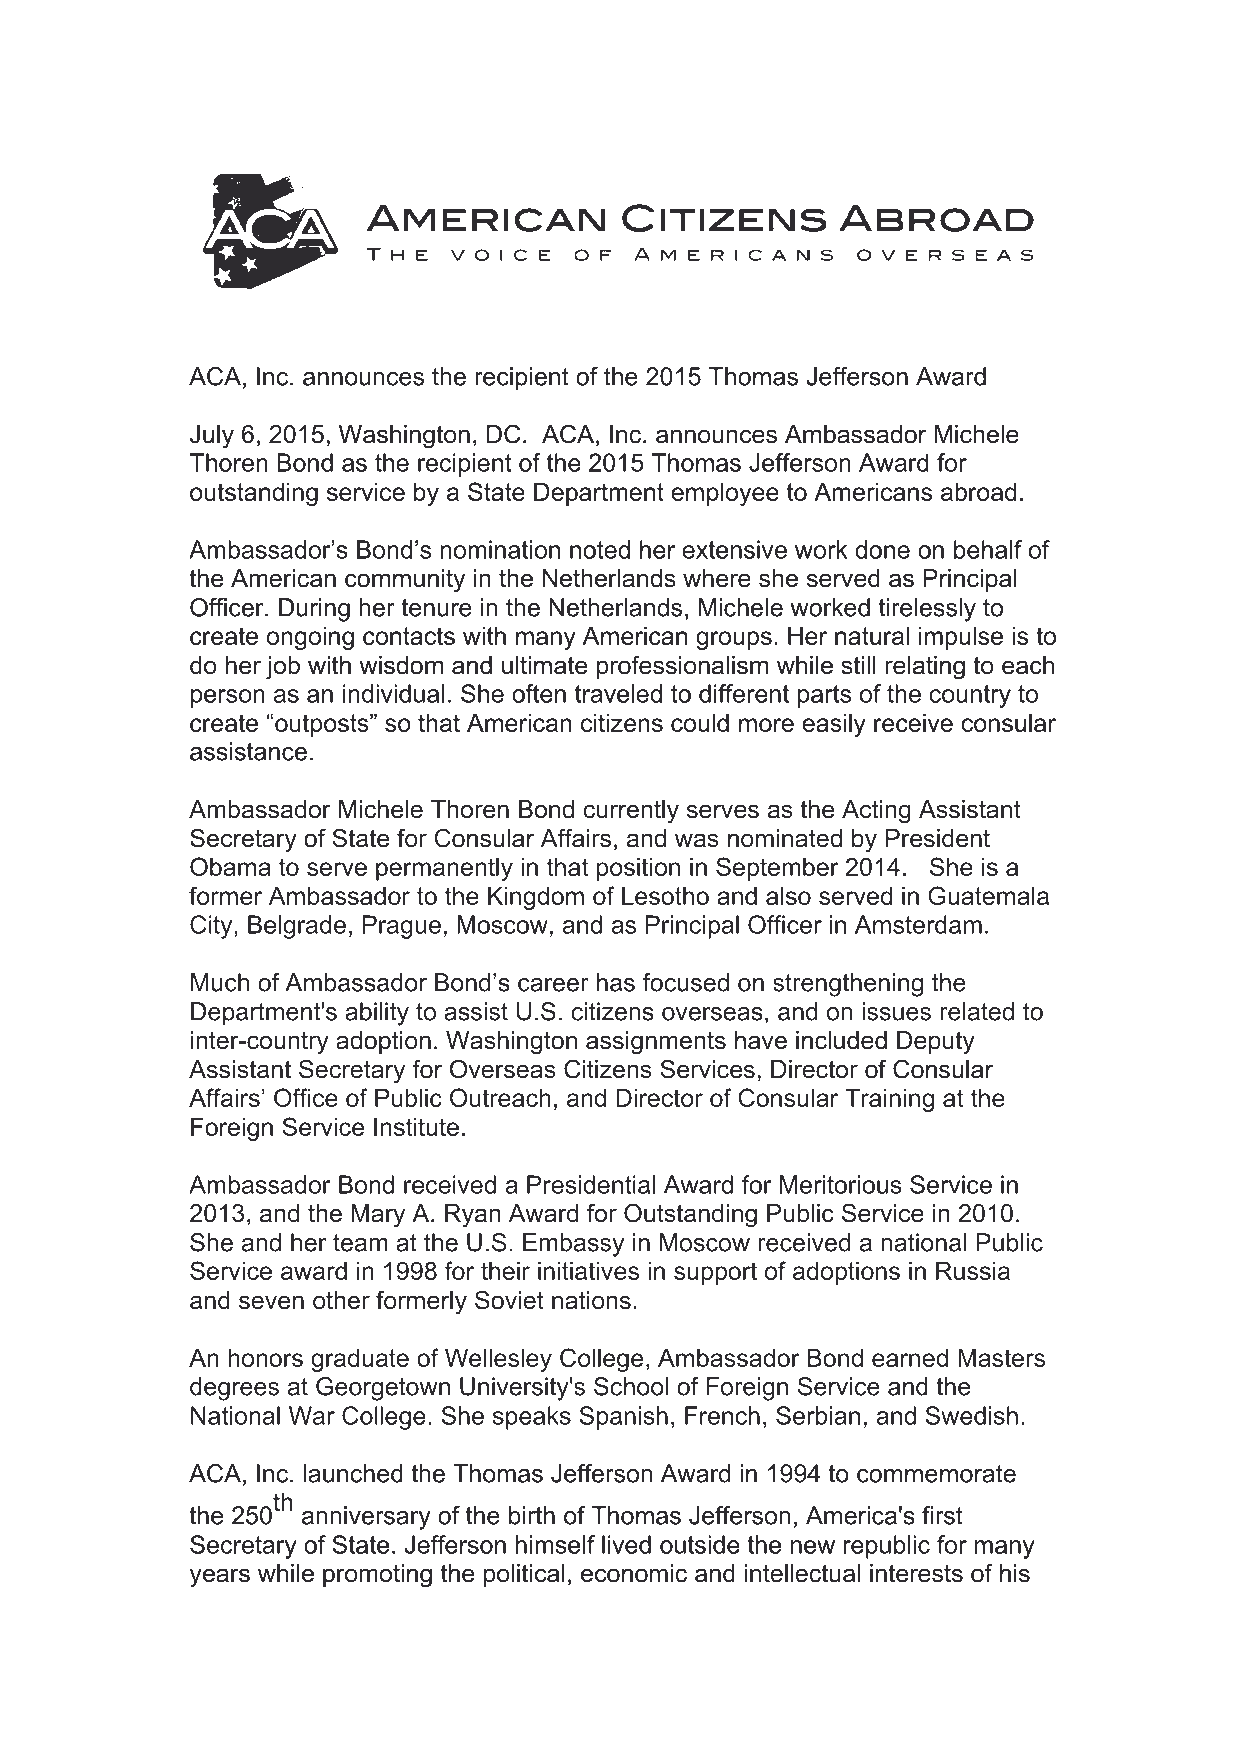 The image size is (1245, 1761). I want to click on other, so click(341, 1300).
